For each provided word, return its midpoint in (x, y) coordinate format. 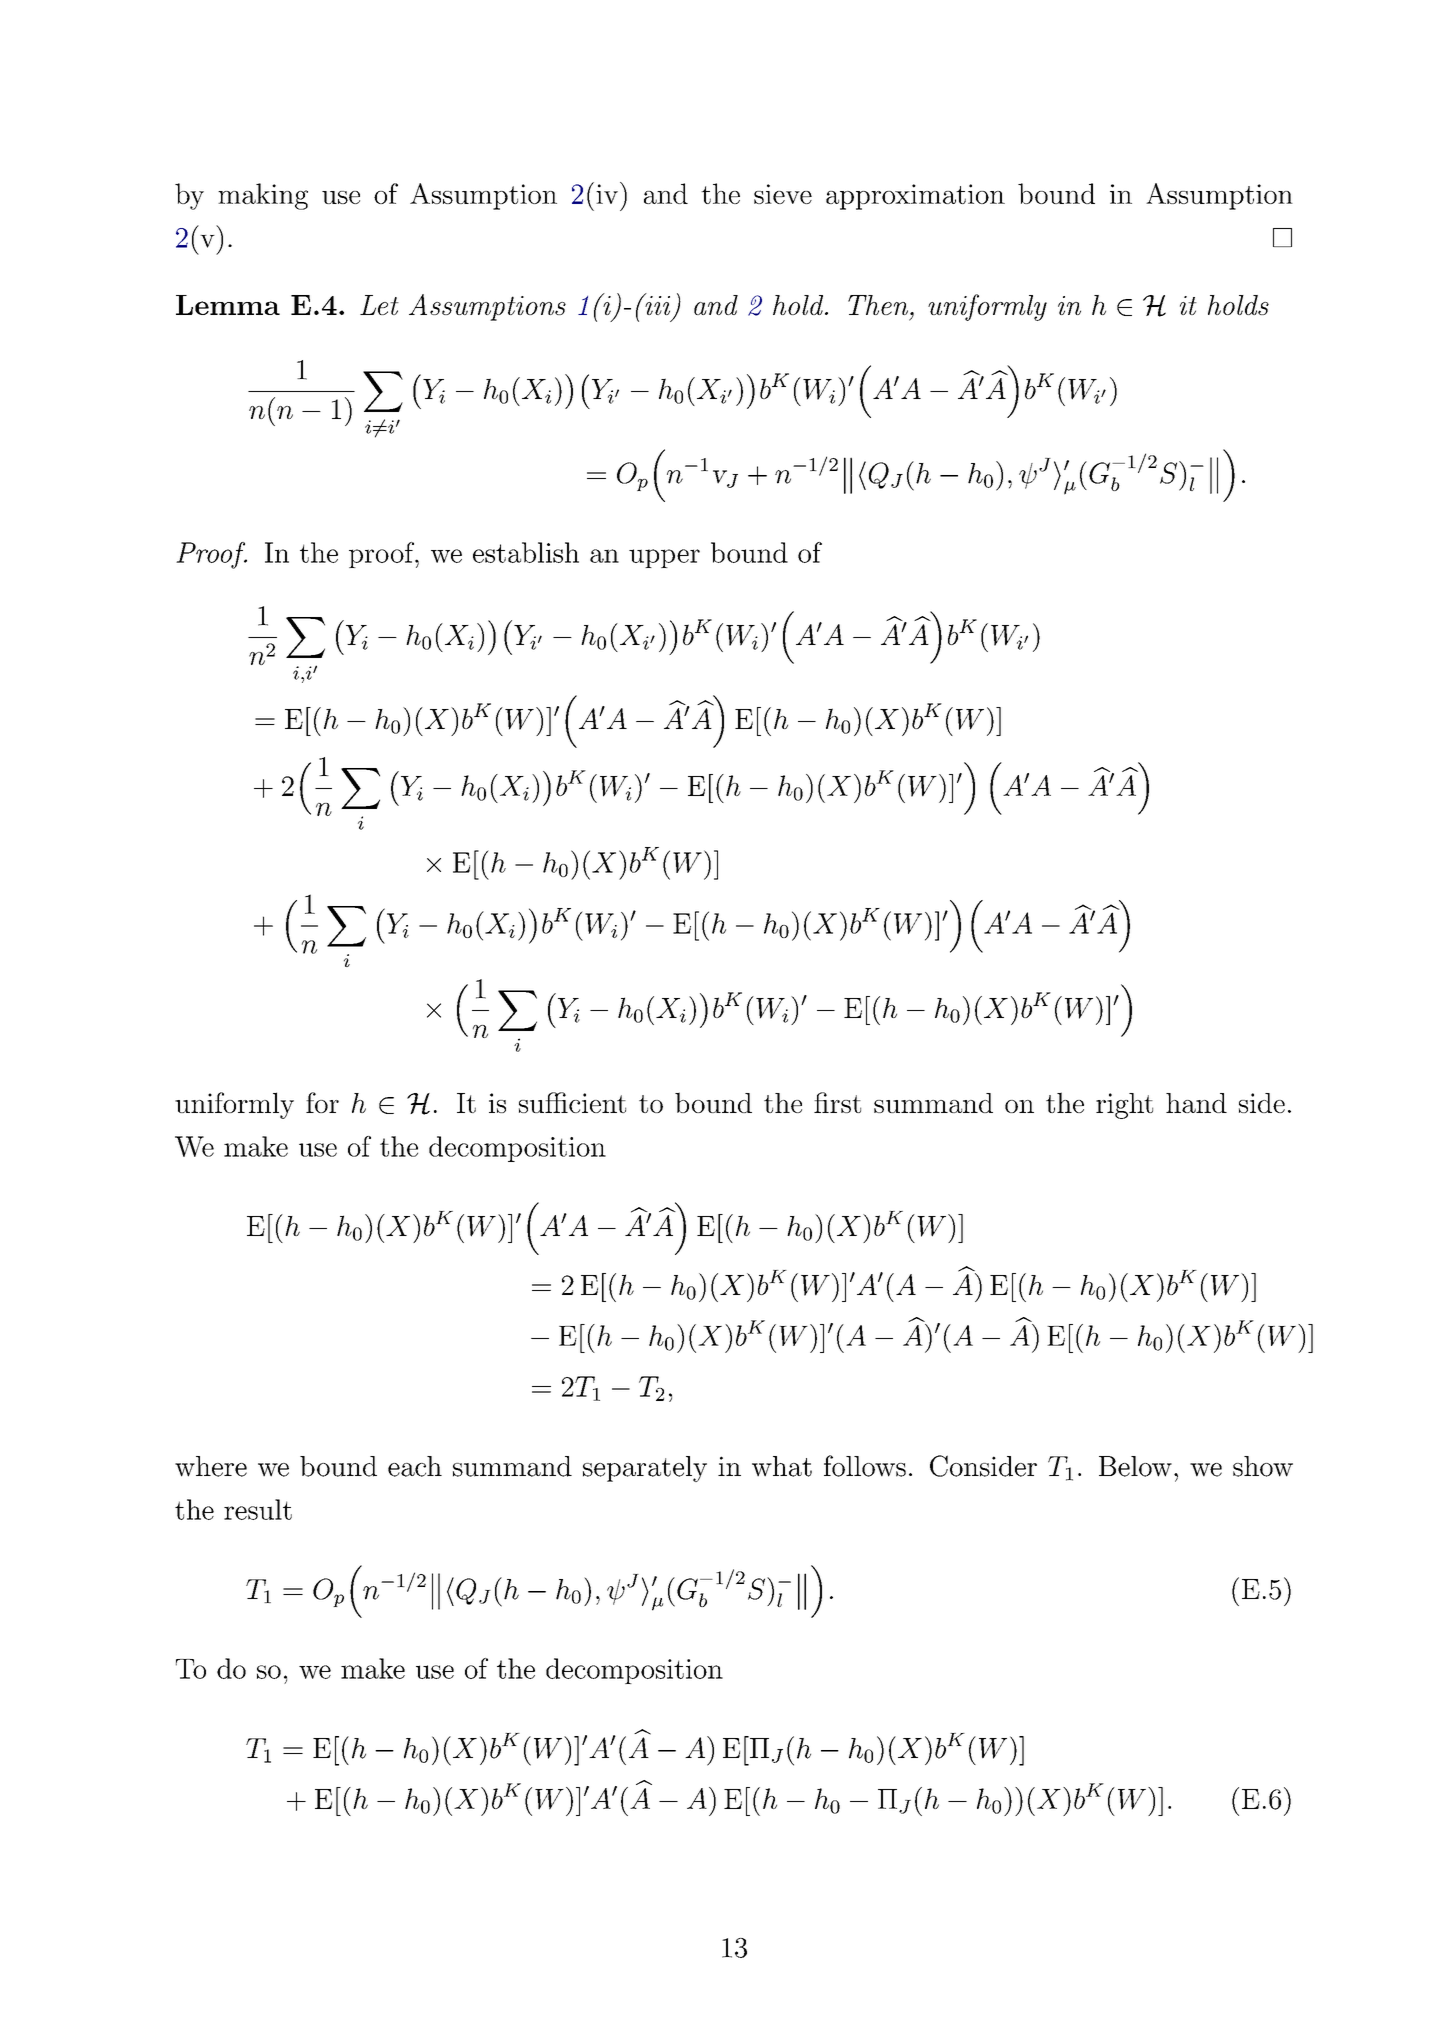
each (415, 1466)
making (263, 196)
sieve (783, 194)
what (782, 1466)
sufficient (572, 1102)
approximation (915, 197)
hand (1196, 1103)
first (837, 1102)
